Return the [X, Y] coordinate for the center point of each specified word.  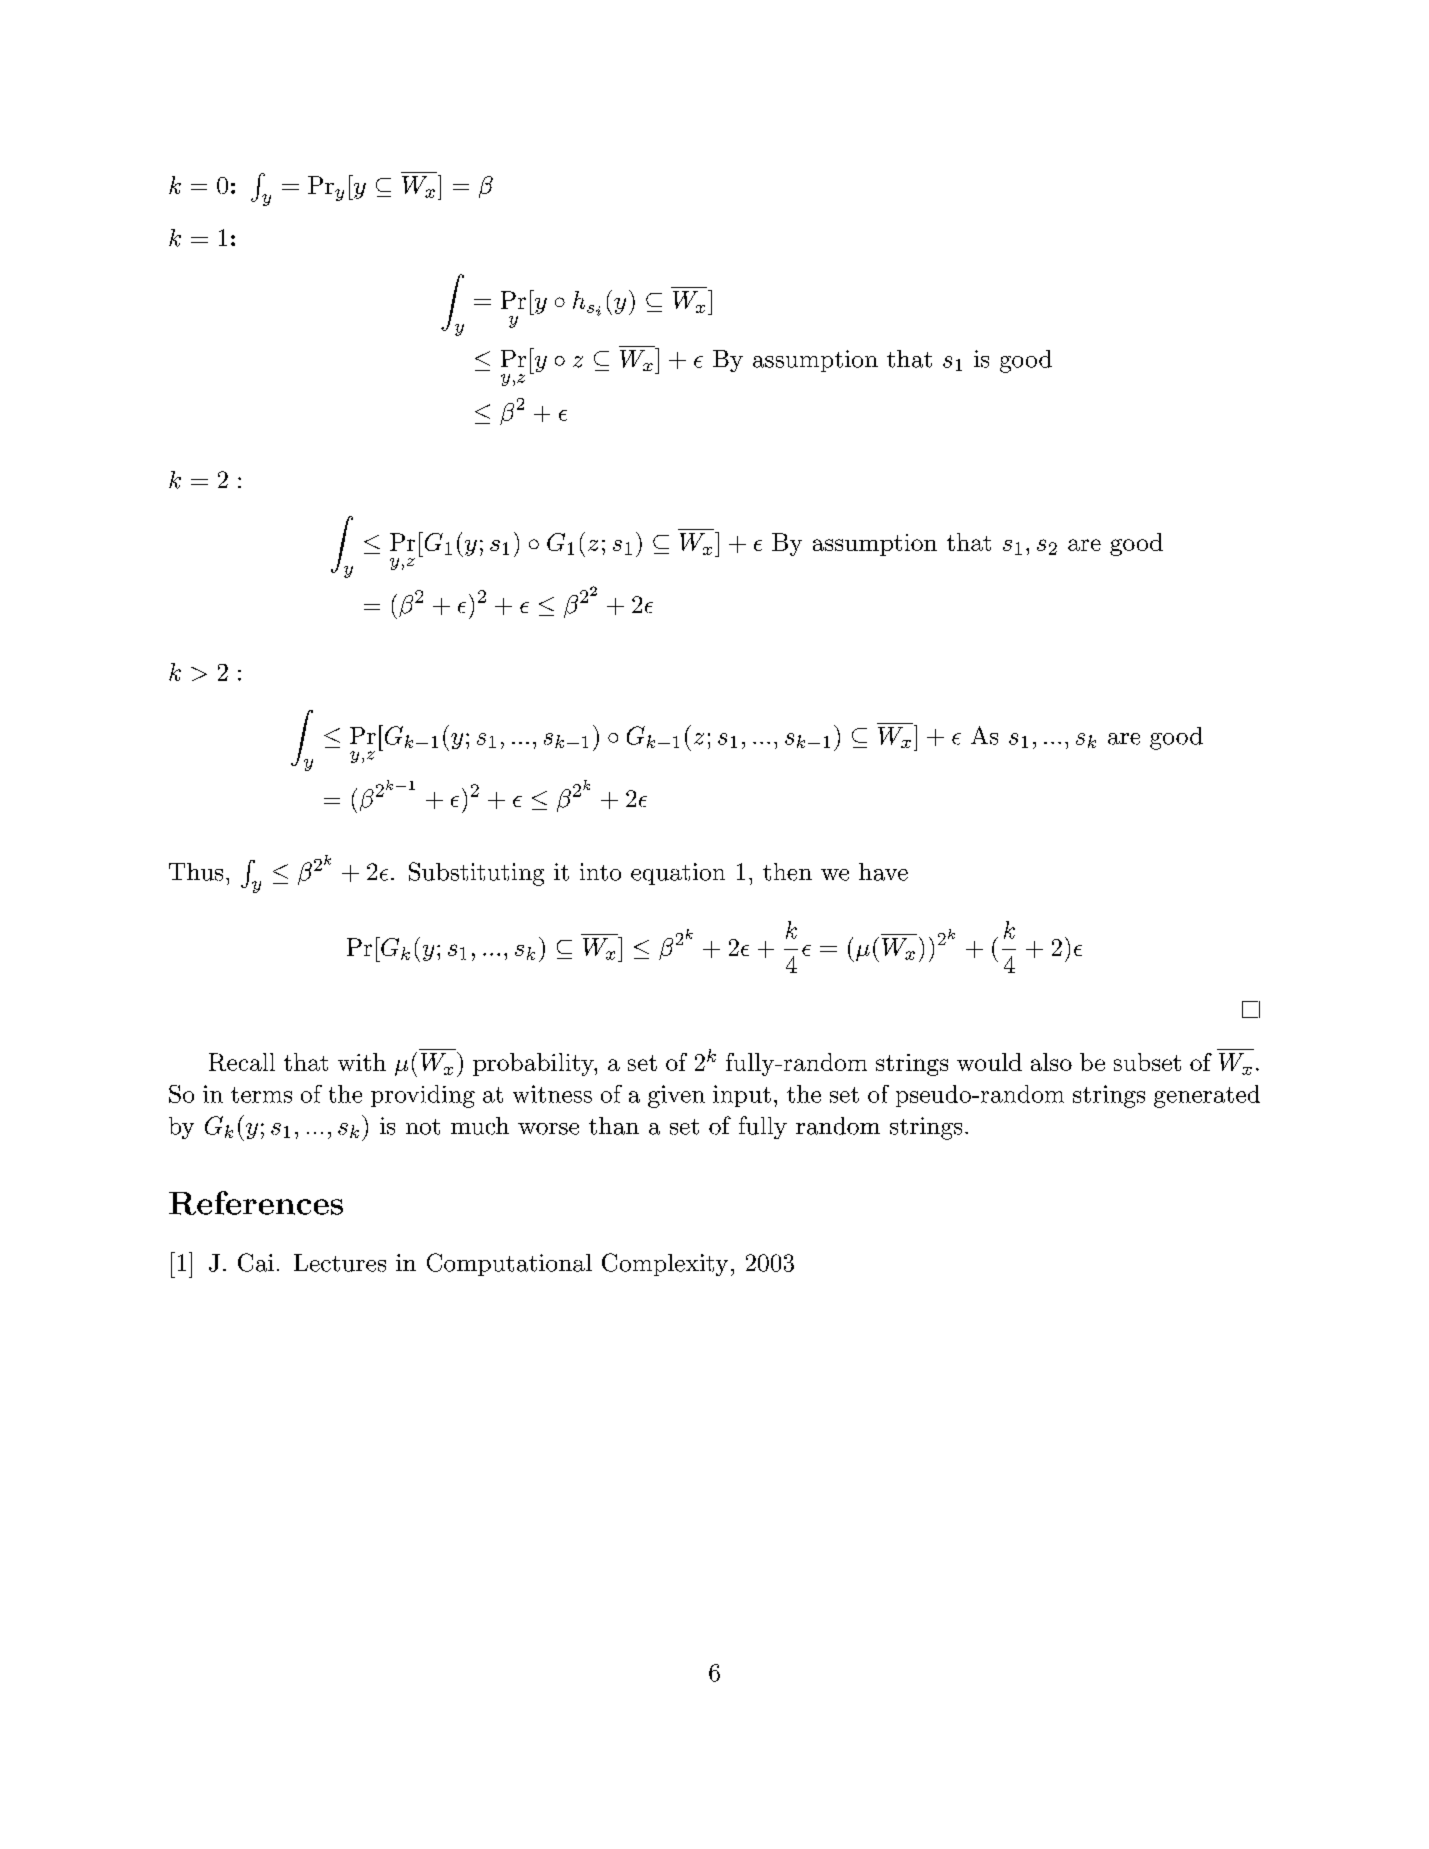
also [1051, 1062]
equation [678, 874]
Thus [196, 872]
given [676, 1096]
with [362, 1062]
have [883, 872]
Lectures [340, 1263]
